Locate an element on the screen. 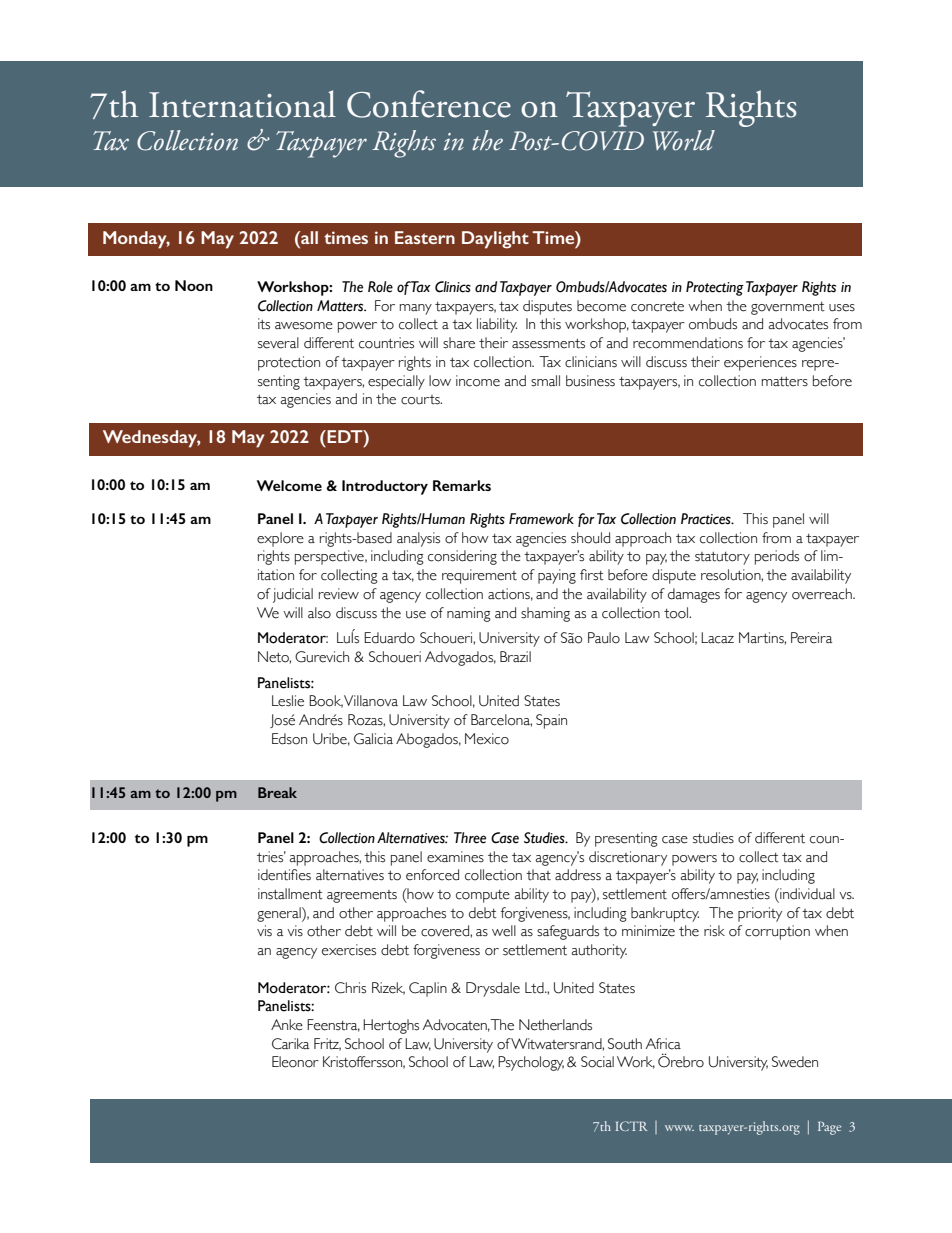 The image size is (952, 1233). protection is located at coordinates (289, 363).
